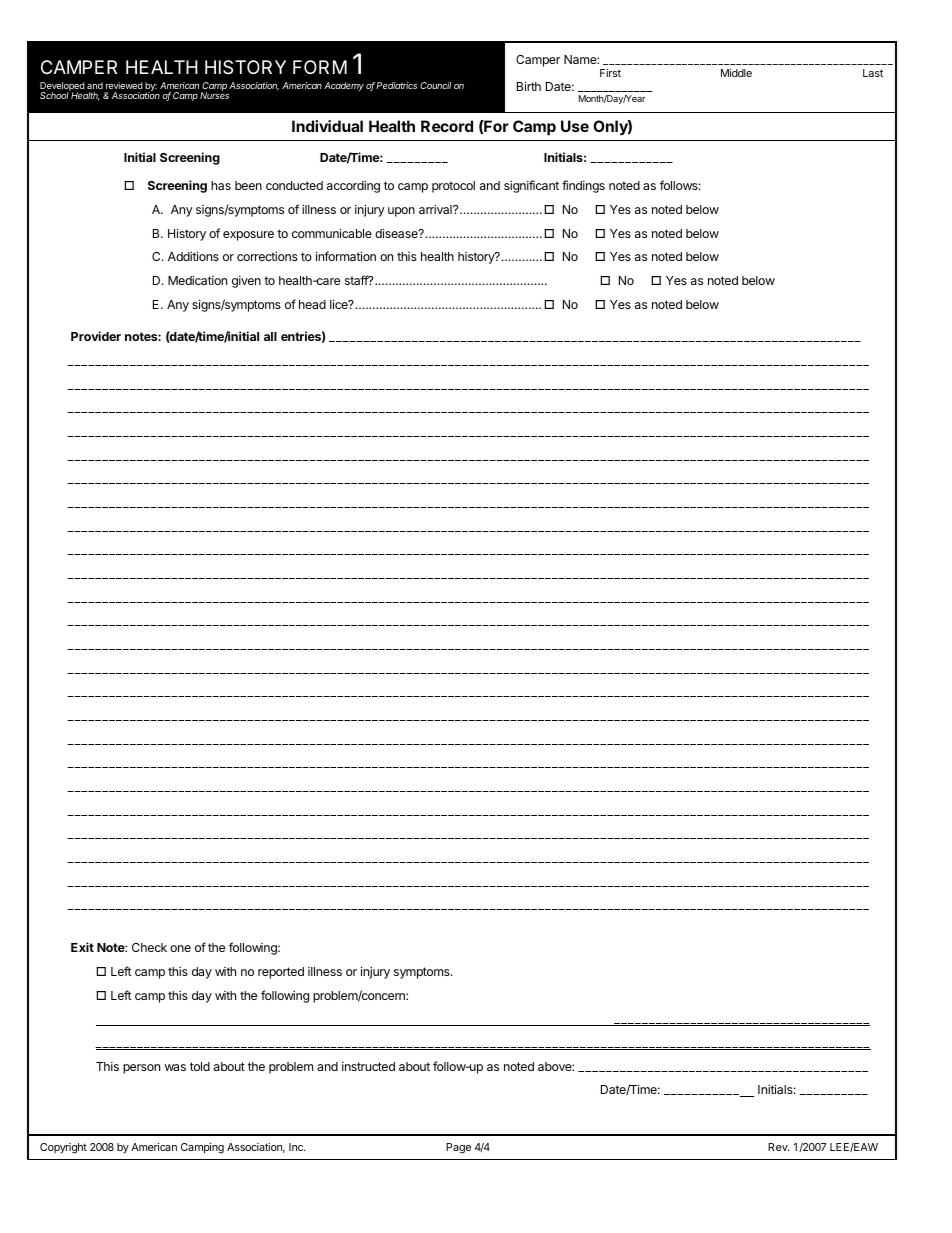  Describe the element at coordinates (397, 233) in the screenshot. I see `disease` at that location.
